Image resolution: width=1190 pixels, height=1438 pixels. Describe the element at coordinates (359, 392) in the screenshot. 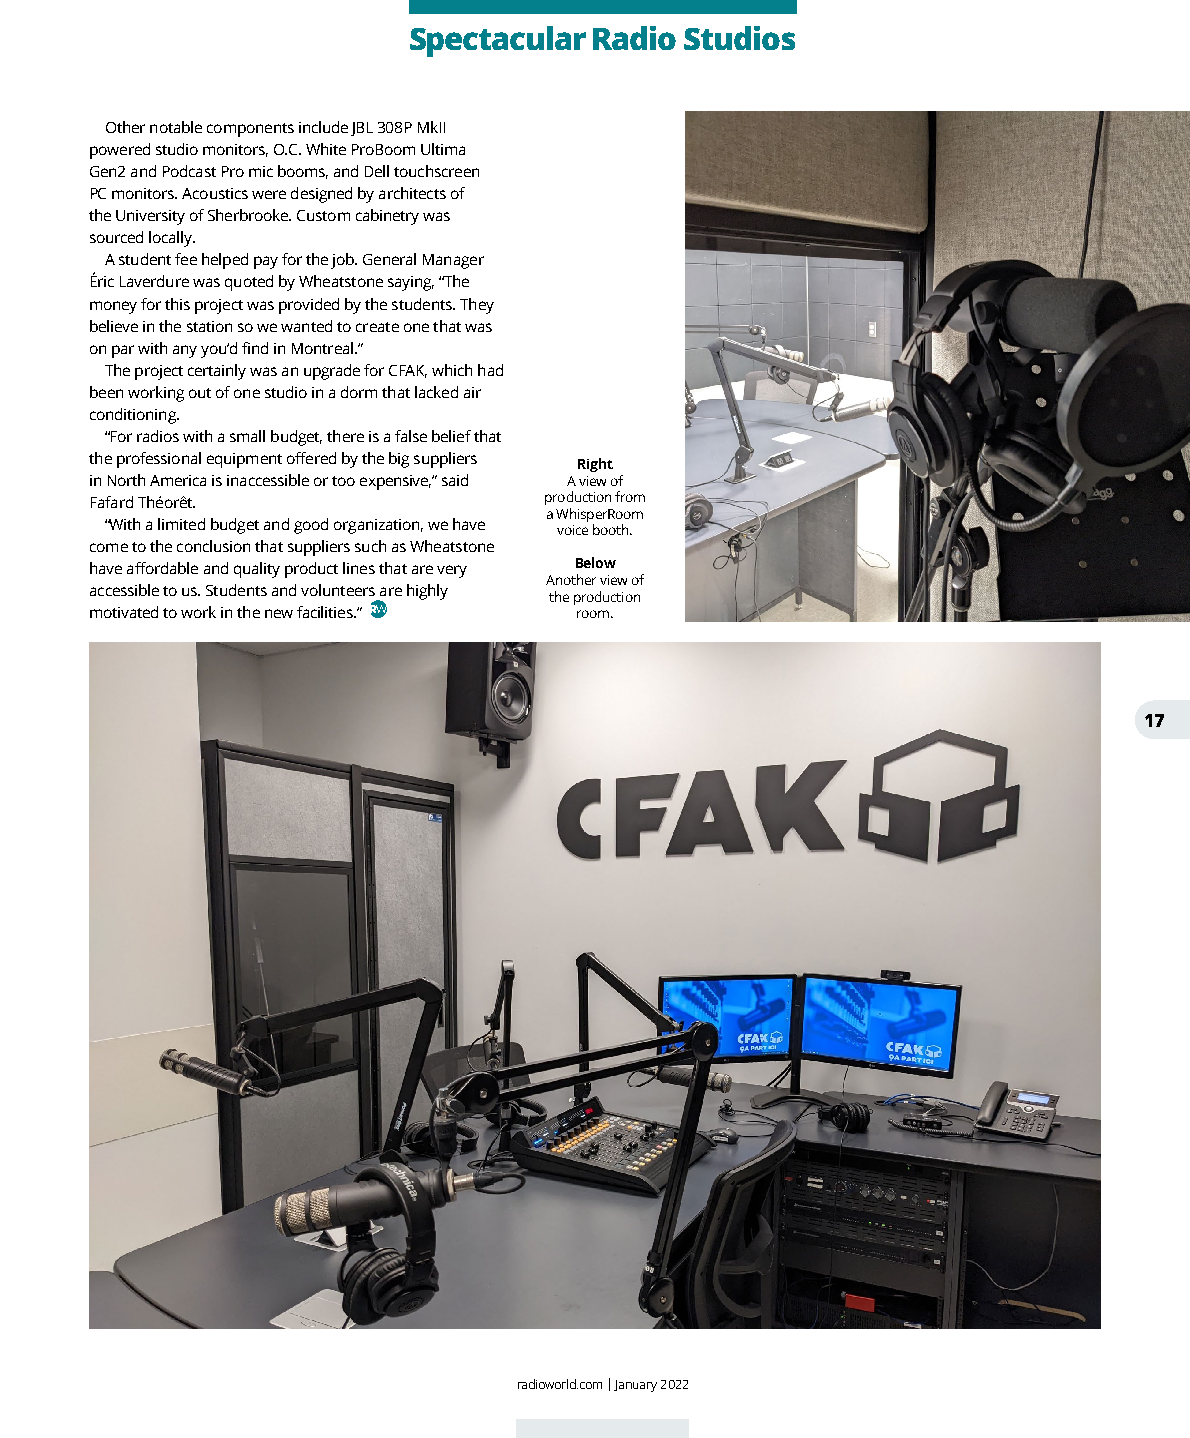

I see `dorm` at that location.
